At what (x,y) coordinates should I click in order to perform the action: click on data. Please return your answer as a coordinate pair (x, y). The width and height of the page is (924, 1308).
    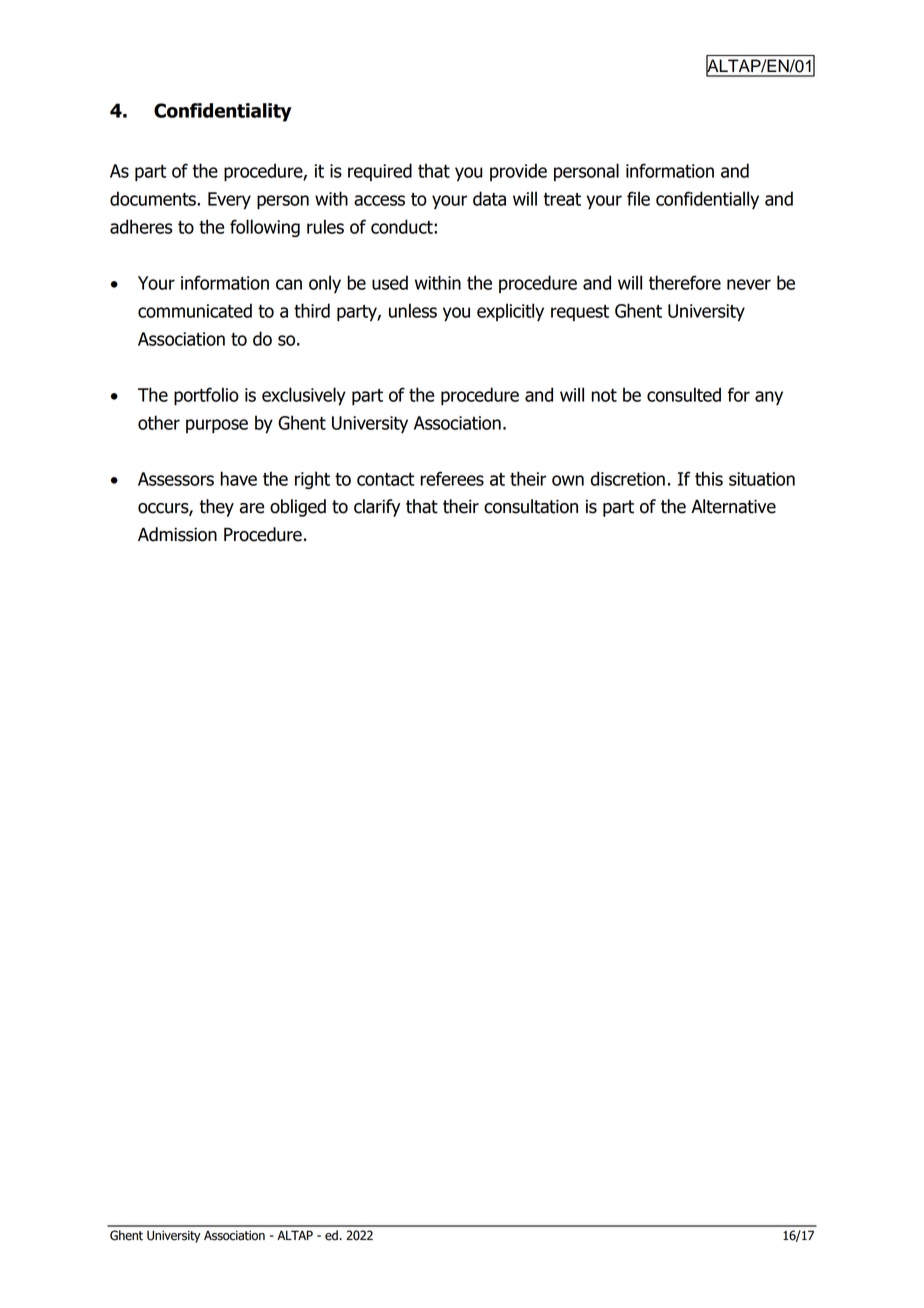
    Looking at the image, I should click on (489, 198).
